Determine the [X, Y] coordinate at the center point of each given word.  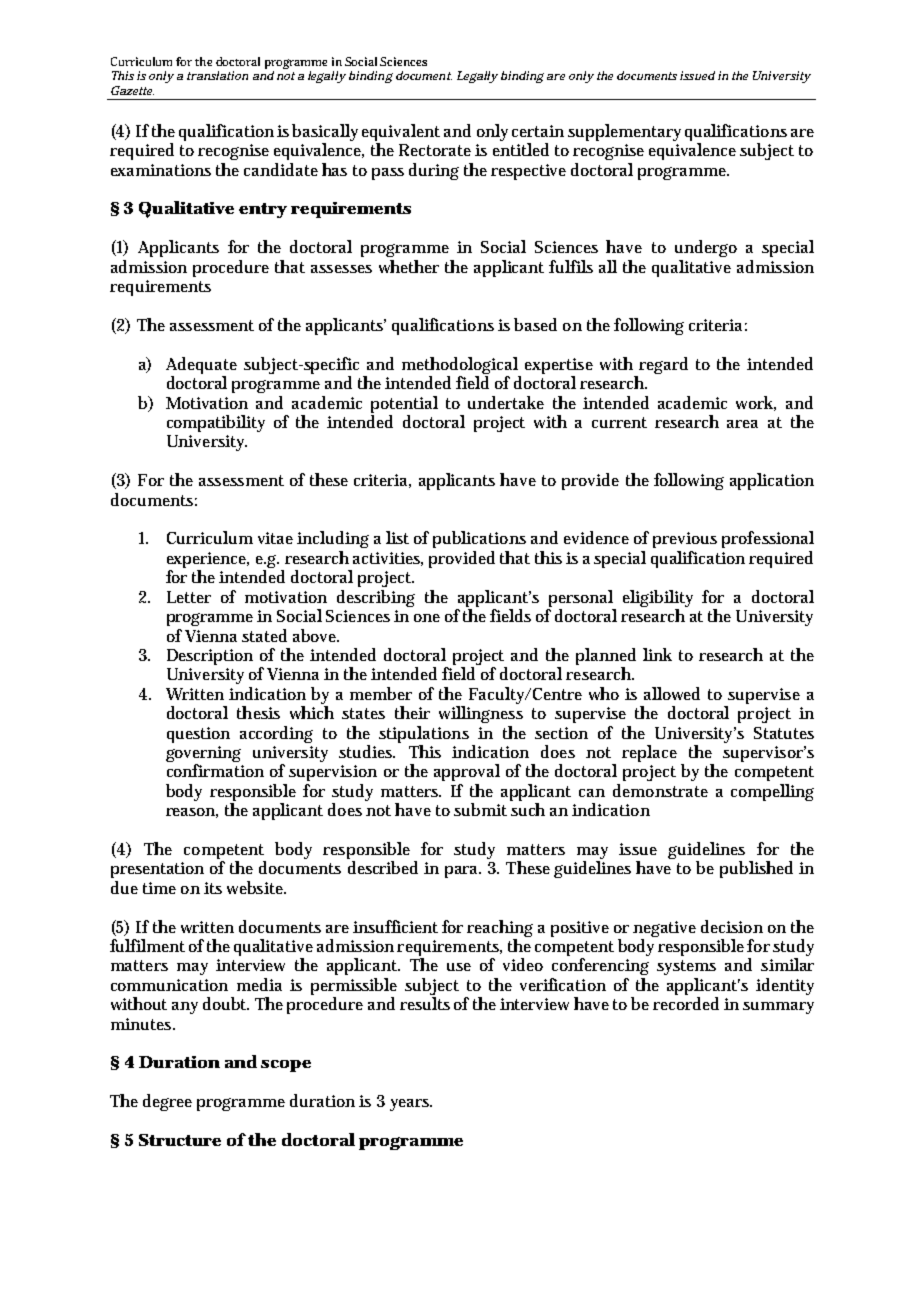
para [463, 872]
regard [662, 367]
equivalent [401, 134]
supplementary [624, 132]
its [213, 888]
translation [217, 75]
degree [167, 1102]
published [756, 869]
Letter [189, 597]
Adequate [201, 365]
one [427, 618]
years [411, 1105]
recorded [686, 1003]
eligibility [658, 598]
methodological [461, 367]
